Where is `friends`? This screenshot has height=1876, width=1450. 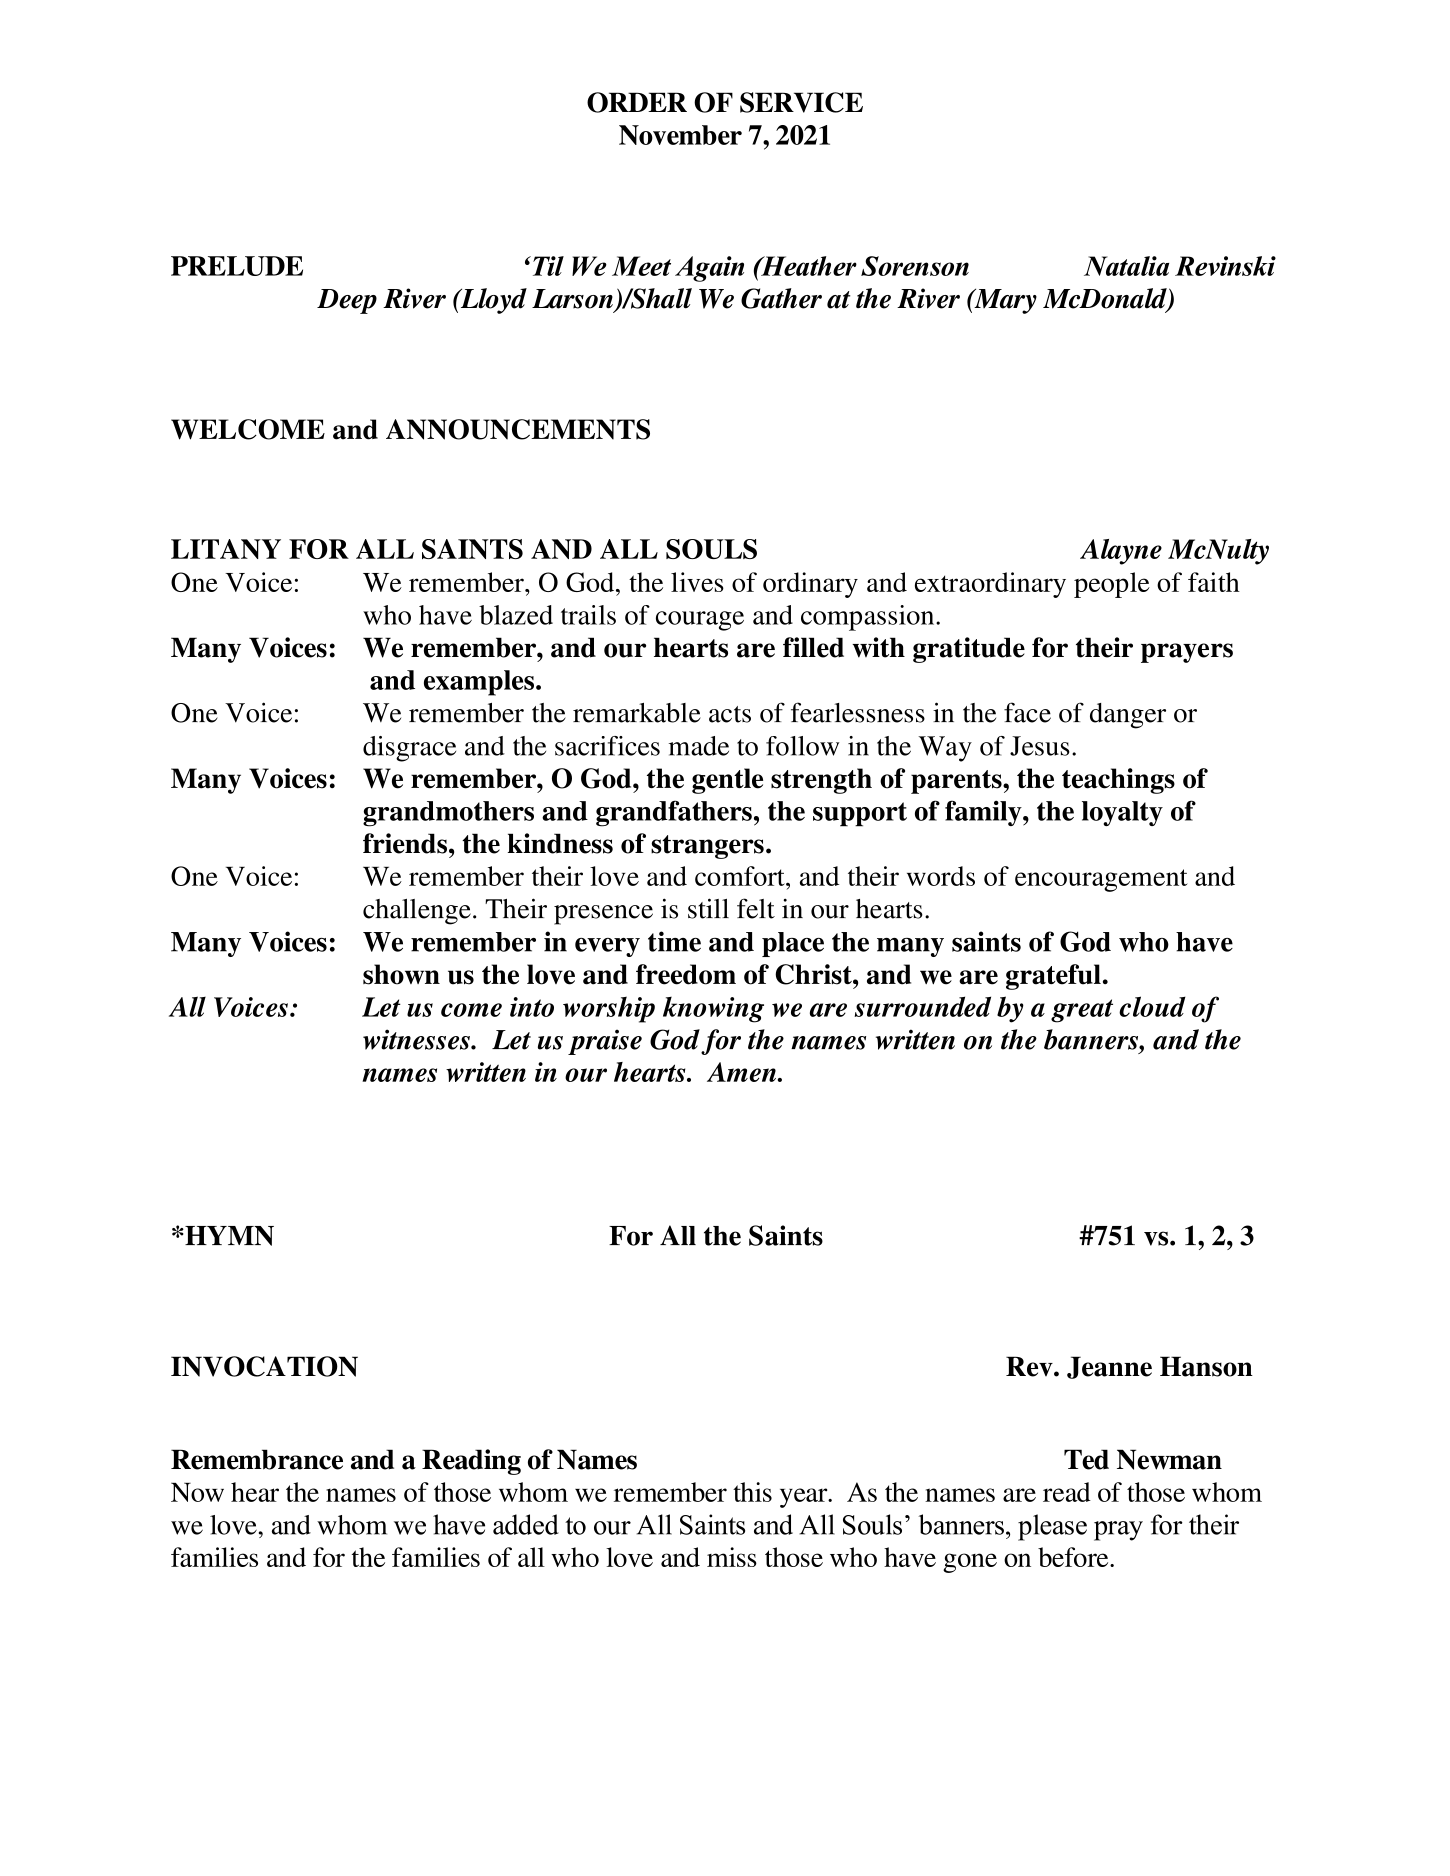 friends is located at coordinates (405, 843).
